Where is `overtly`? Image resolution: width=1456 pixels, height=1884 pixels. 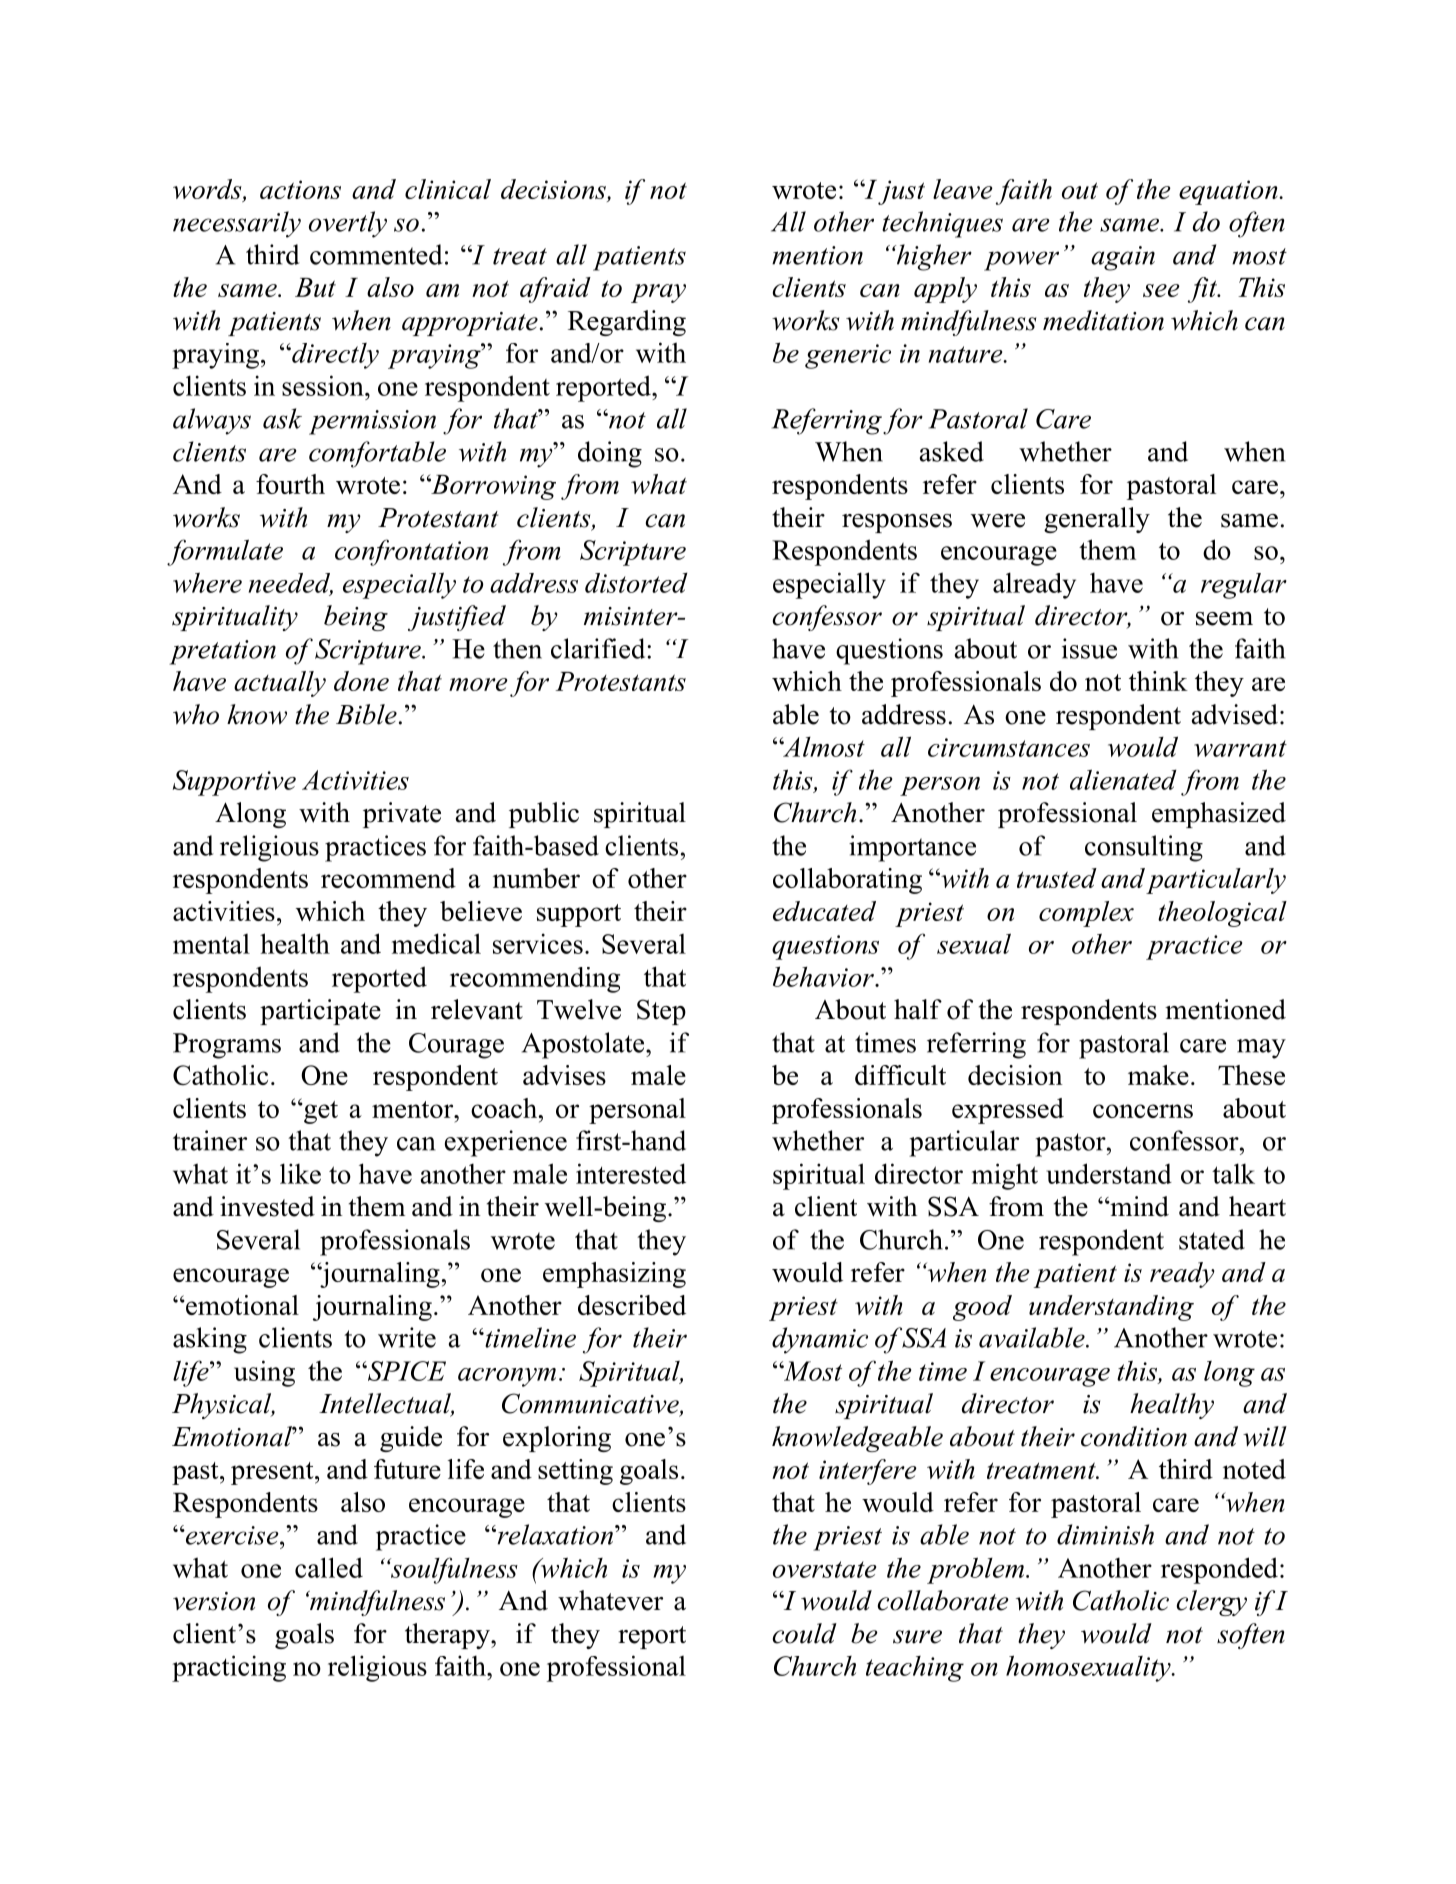
overtly is located at coordinates (348, 224).
